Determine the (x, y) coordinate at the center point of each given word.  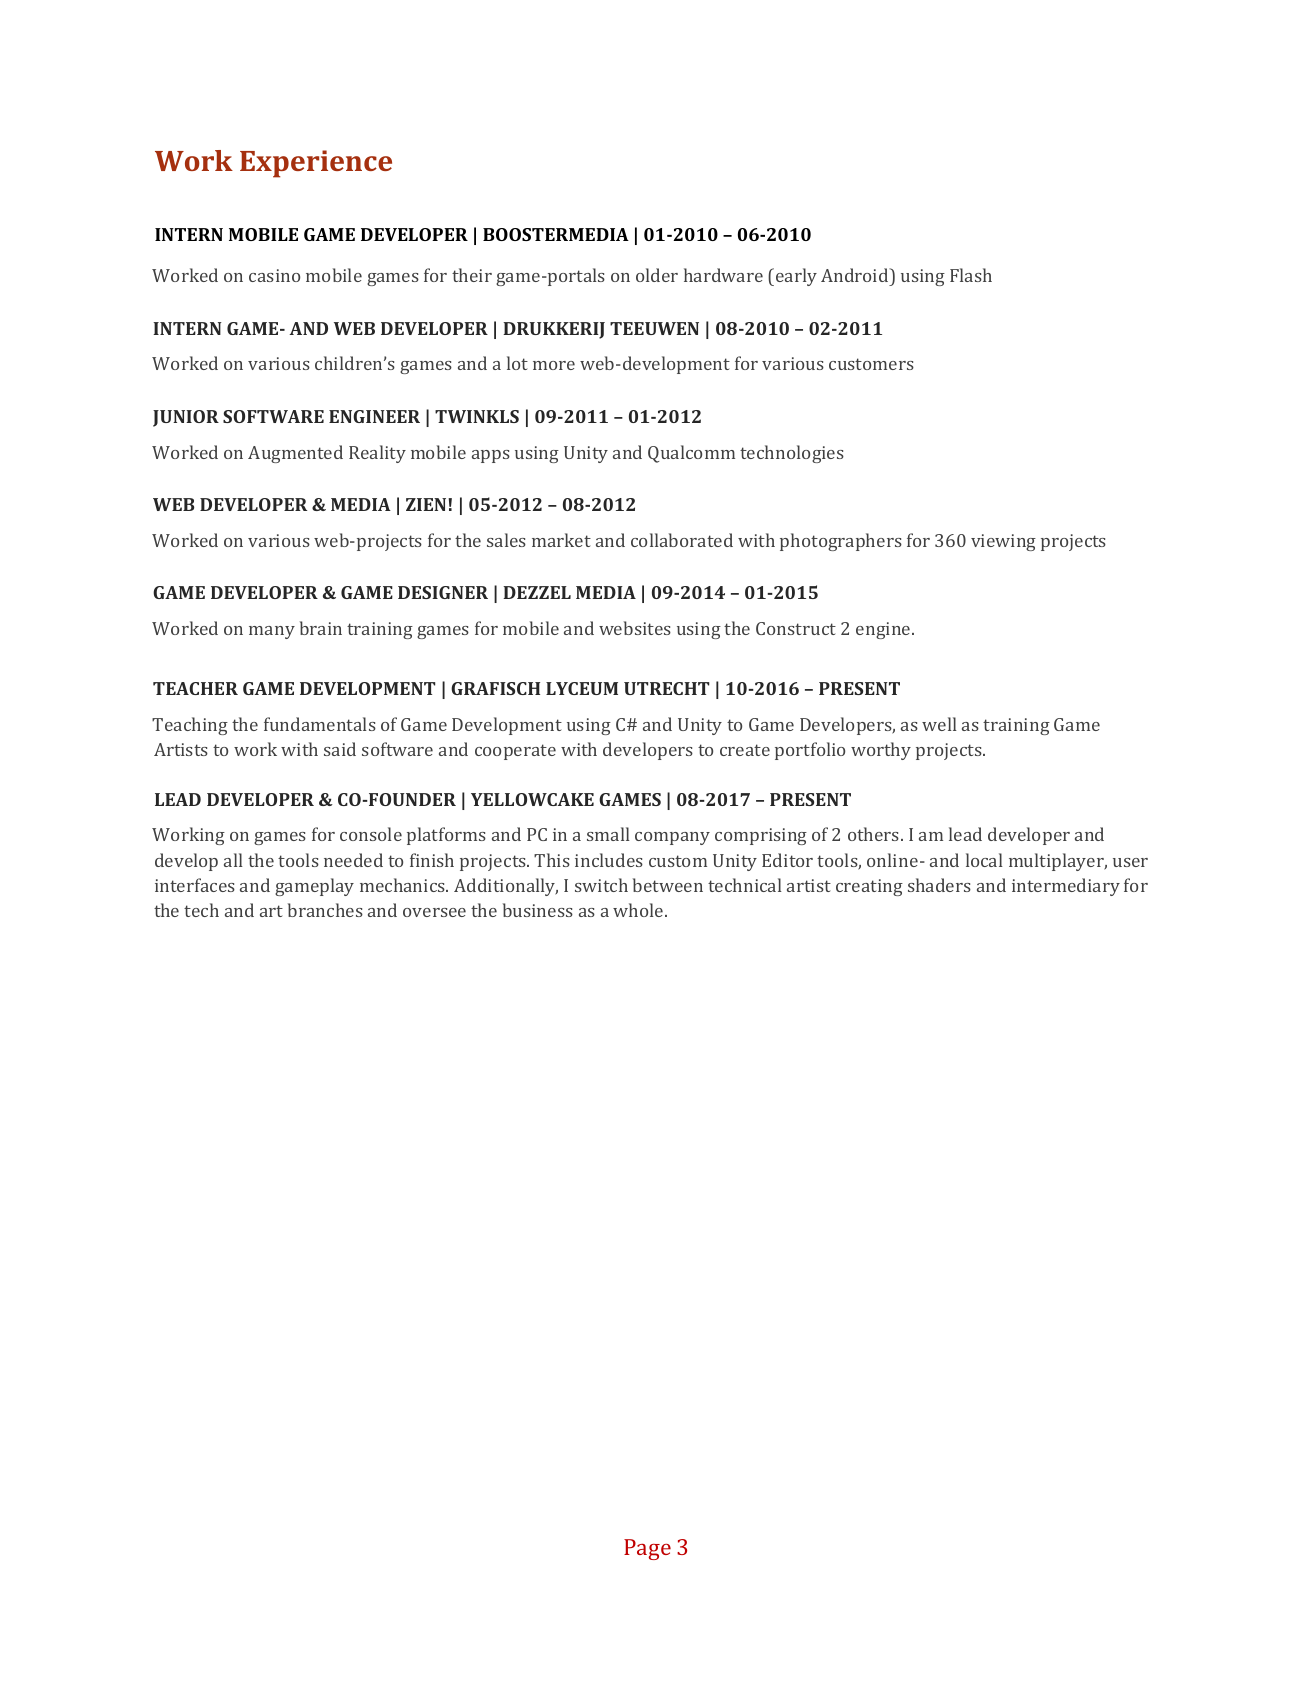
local (984, 860)
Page (647, 1549)
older (657, 275)
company (672, 838)
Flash (971, 275)
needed (353, 860)
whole (639, 910)
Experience (316, 164)
